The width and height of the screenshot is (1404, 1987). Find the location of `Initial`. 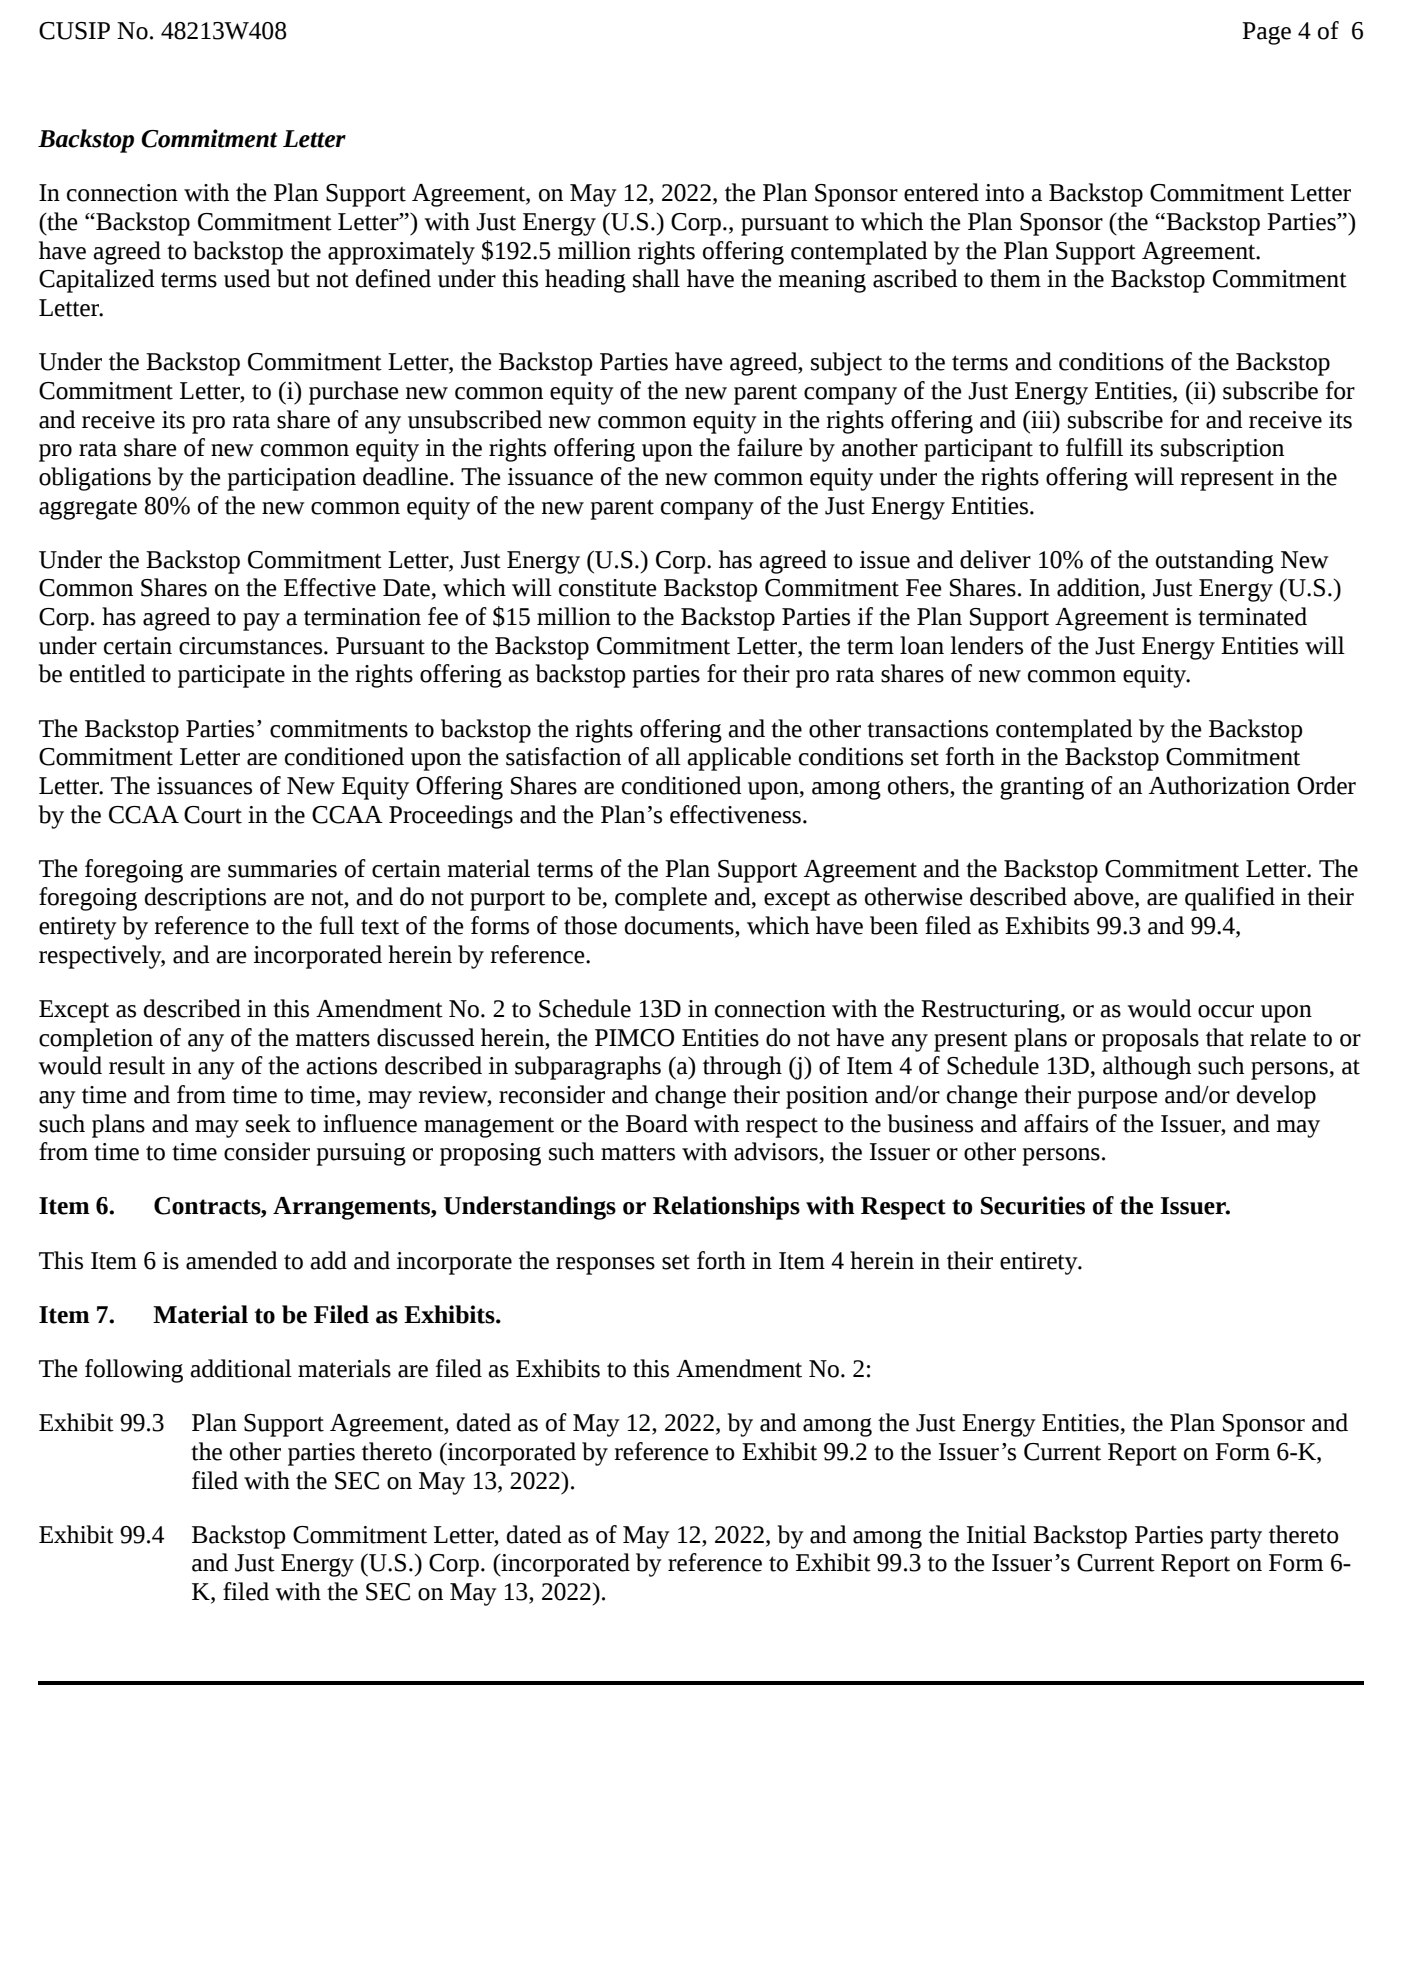

Initial is located at coordinates (997, 1534).
